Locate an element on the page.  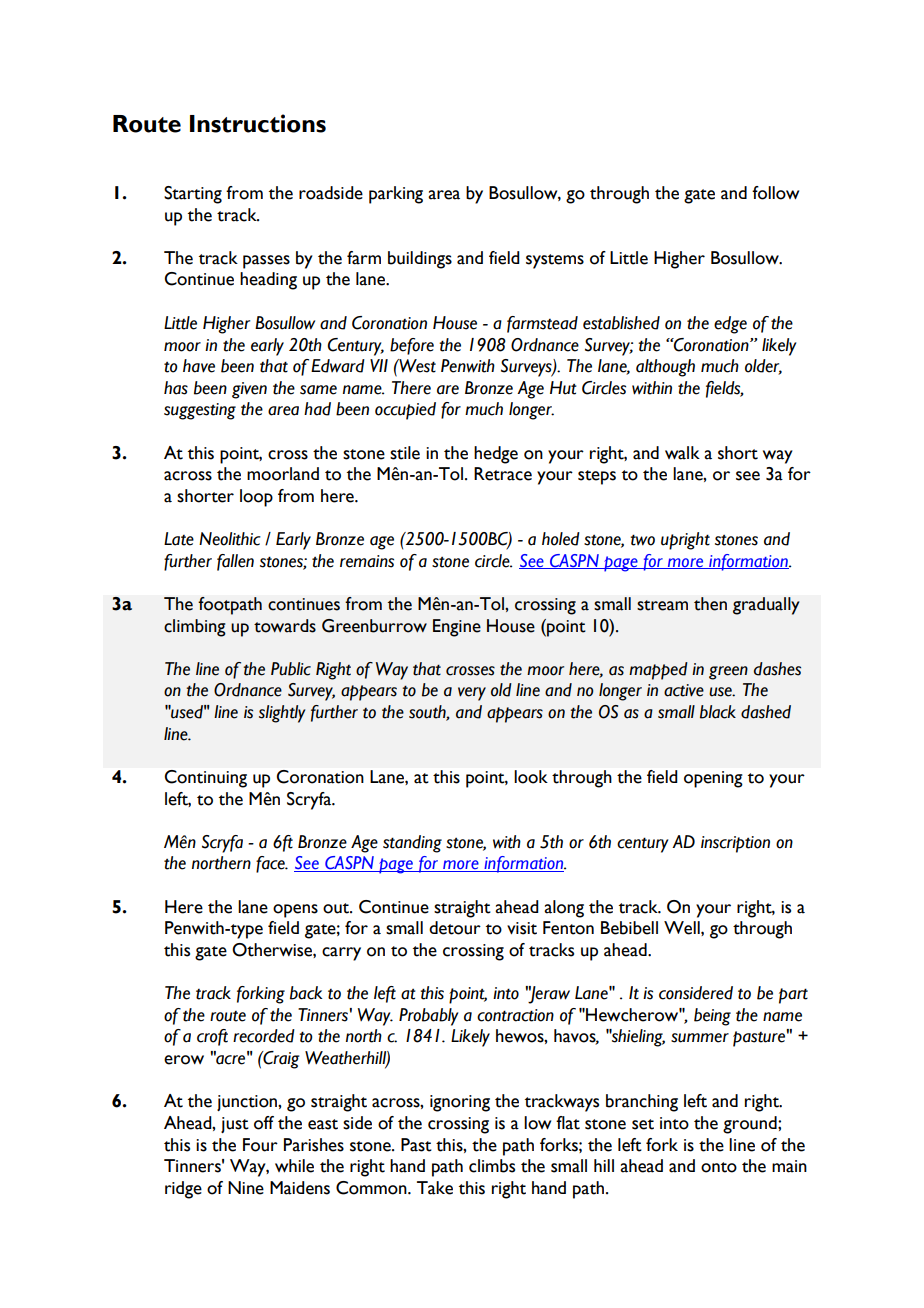
follow is located at coordinates (775, 193).
